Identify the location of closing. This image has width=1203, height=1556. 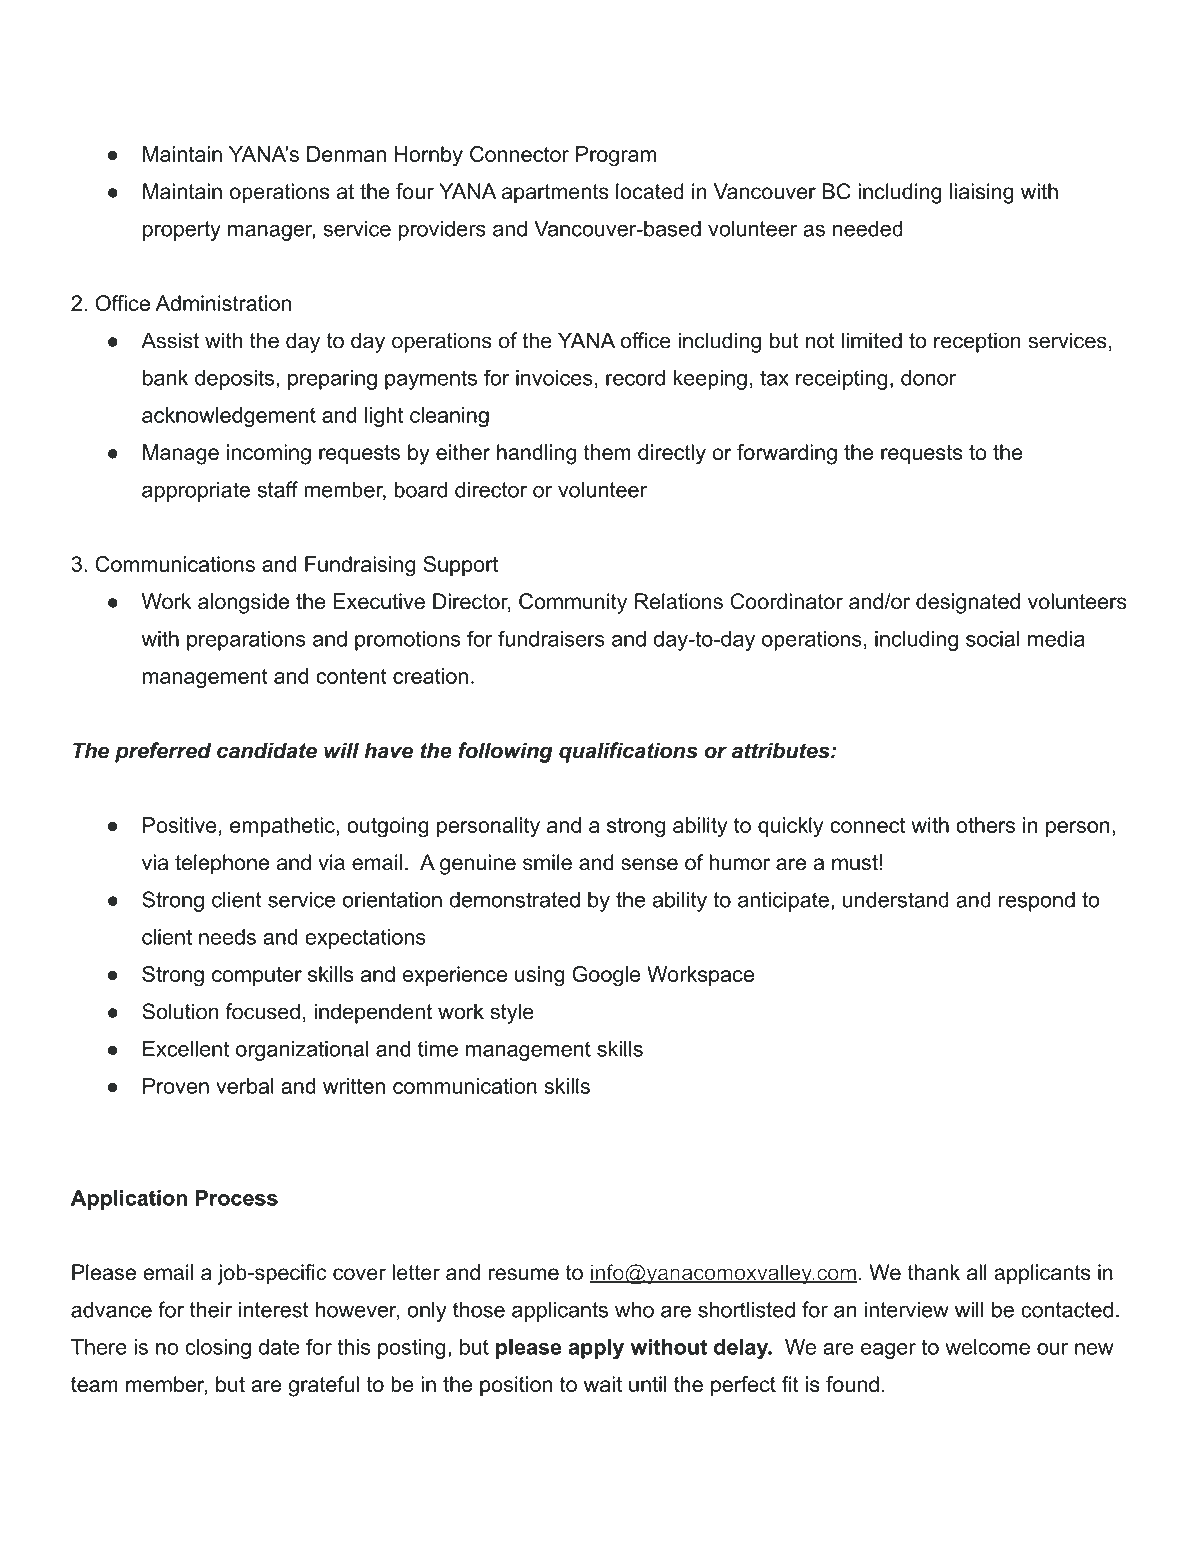
(218, 1349).
